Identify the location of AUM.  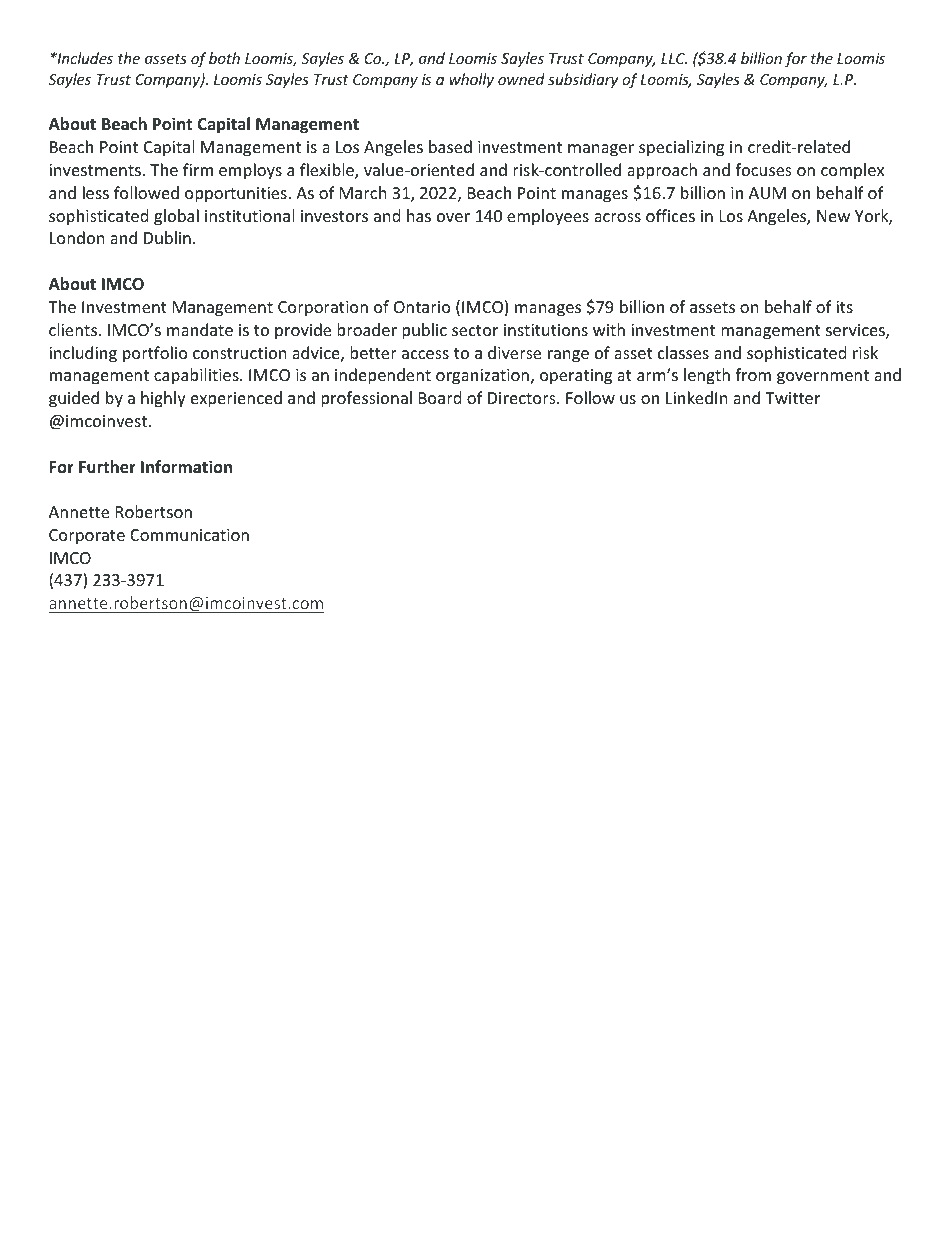
(767, 193).
